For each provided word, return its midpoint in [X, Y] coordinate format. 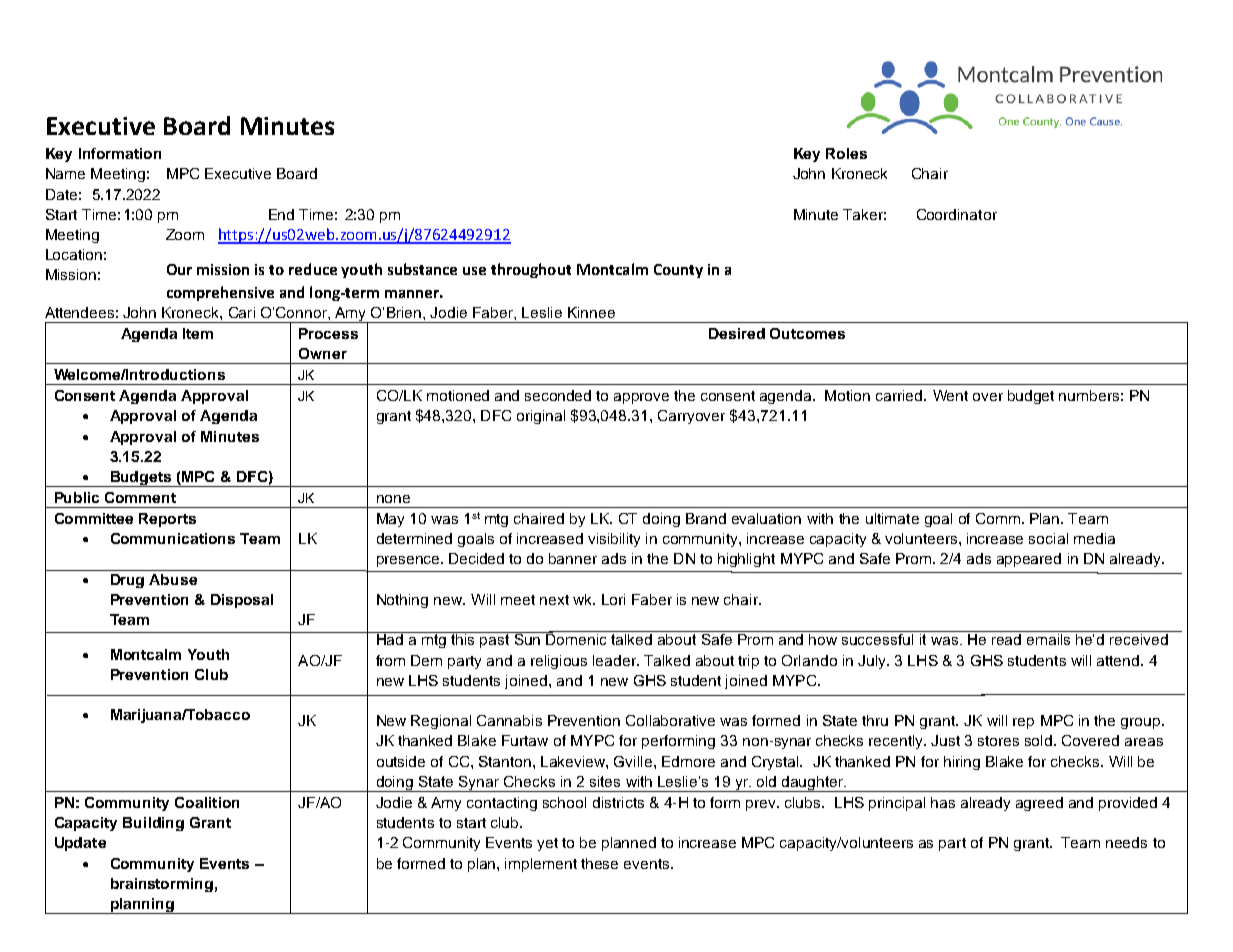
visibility [614, 540]
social [1048, 538]
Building [153, 824]
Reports [167, 520]
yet [547, 844]
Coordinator [957, 214]
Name [65, 173]
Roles [846, 153]
